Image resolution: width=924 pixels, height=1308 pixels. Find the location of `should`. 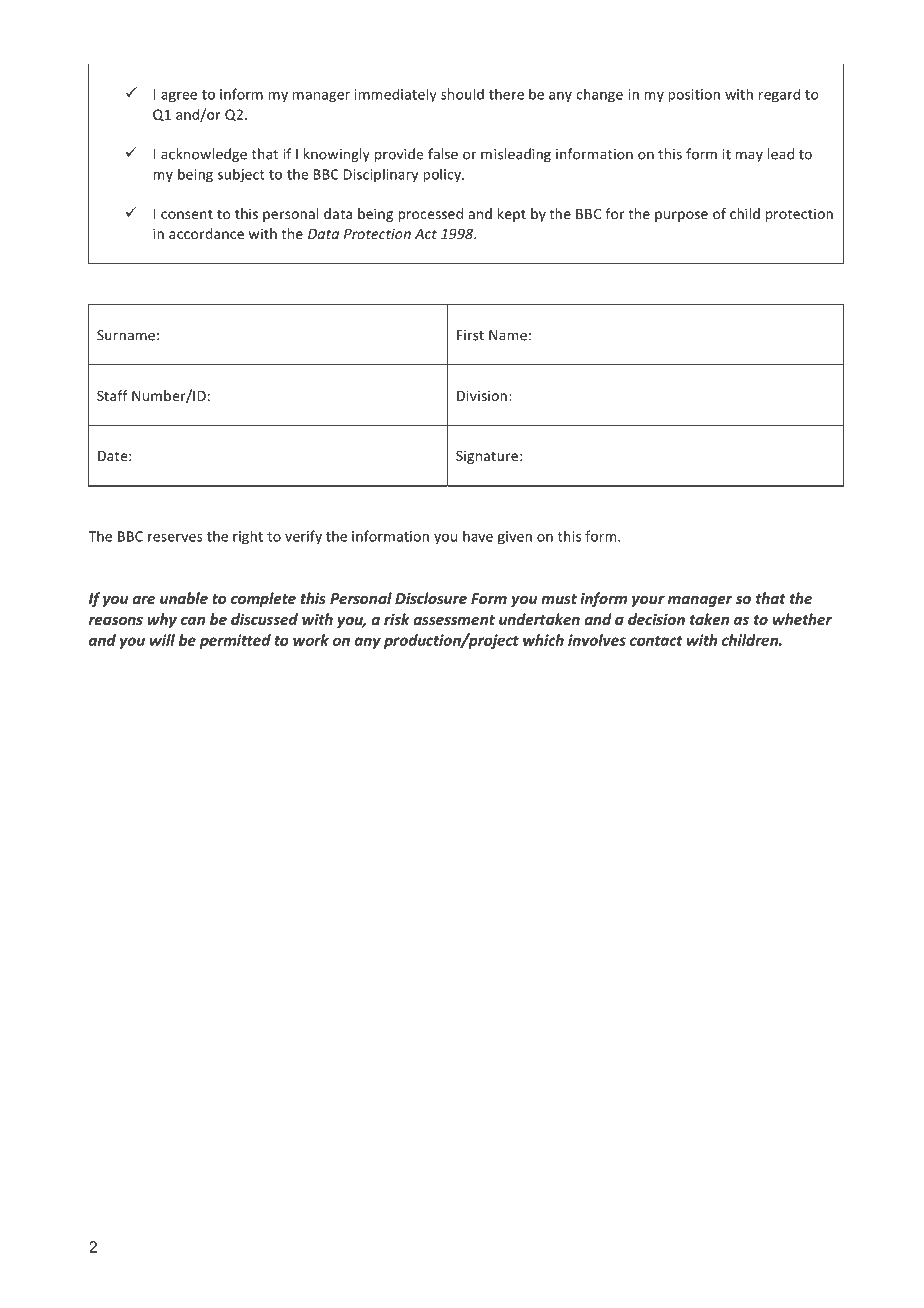

should is located at coordinates (462, 94).
